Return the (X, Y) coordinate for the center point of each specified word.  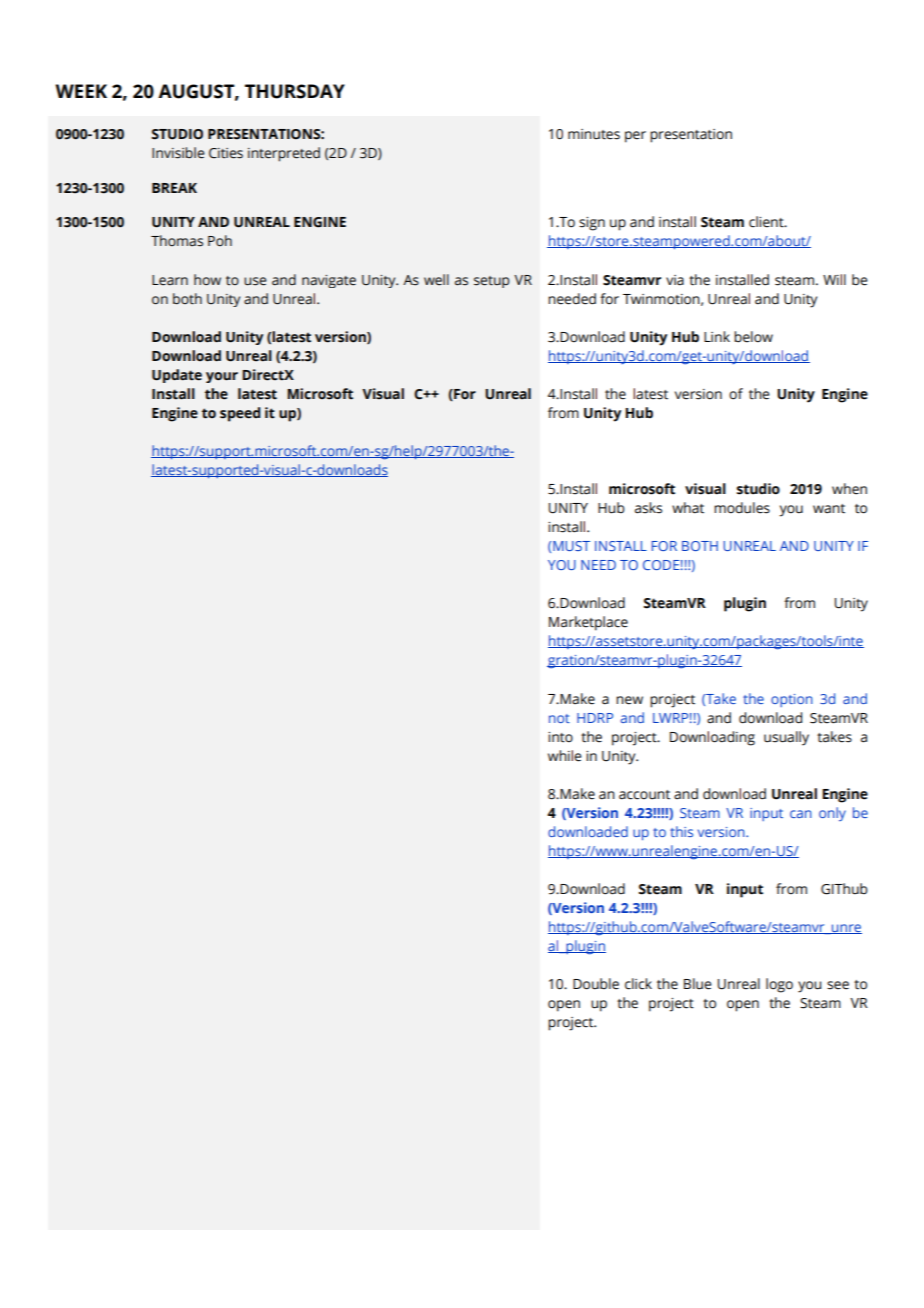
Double (596, 984)
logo (779, 985)
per (635, 137)
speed (240, 414)
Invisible (178, 153)
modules (742, 508)
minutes (594, 134)
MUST (571, 546)
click (638, 984)
